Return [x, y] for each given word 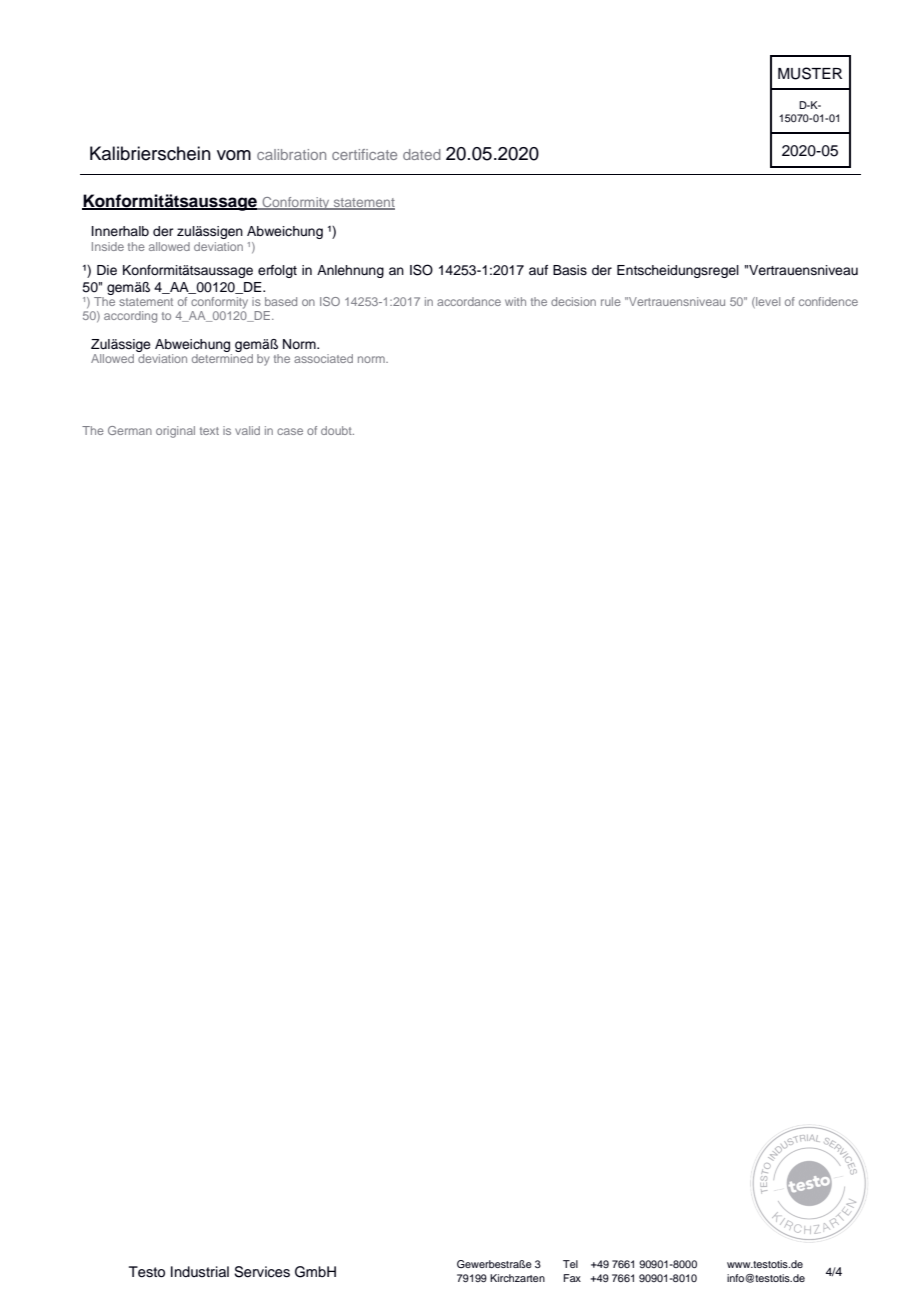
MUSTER [810, 73]
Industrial [200, 1272]
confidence [828, 301]
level [767, 302]
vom [234, 155]
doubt [337, 430]
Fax [572, 1278]
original [175, 432]
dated [422, 154]
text [209, 431]
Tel [570, 1264]
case [290, 431]
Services [262, 1272]
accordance [469, 301]
